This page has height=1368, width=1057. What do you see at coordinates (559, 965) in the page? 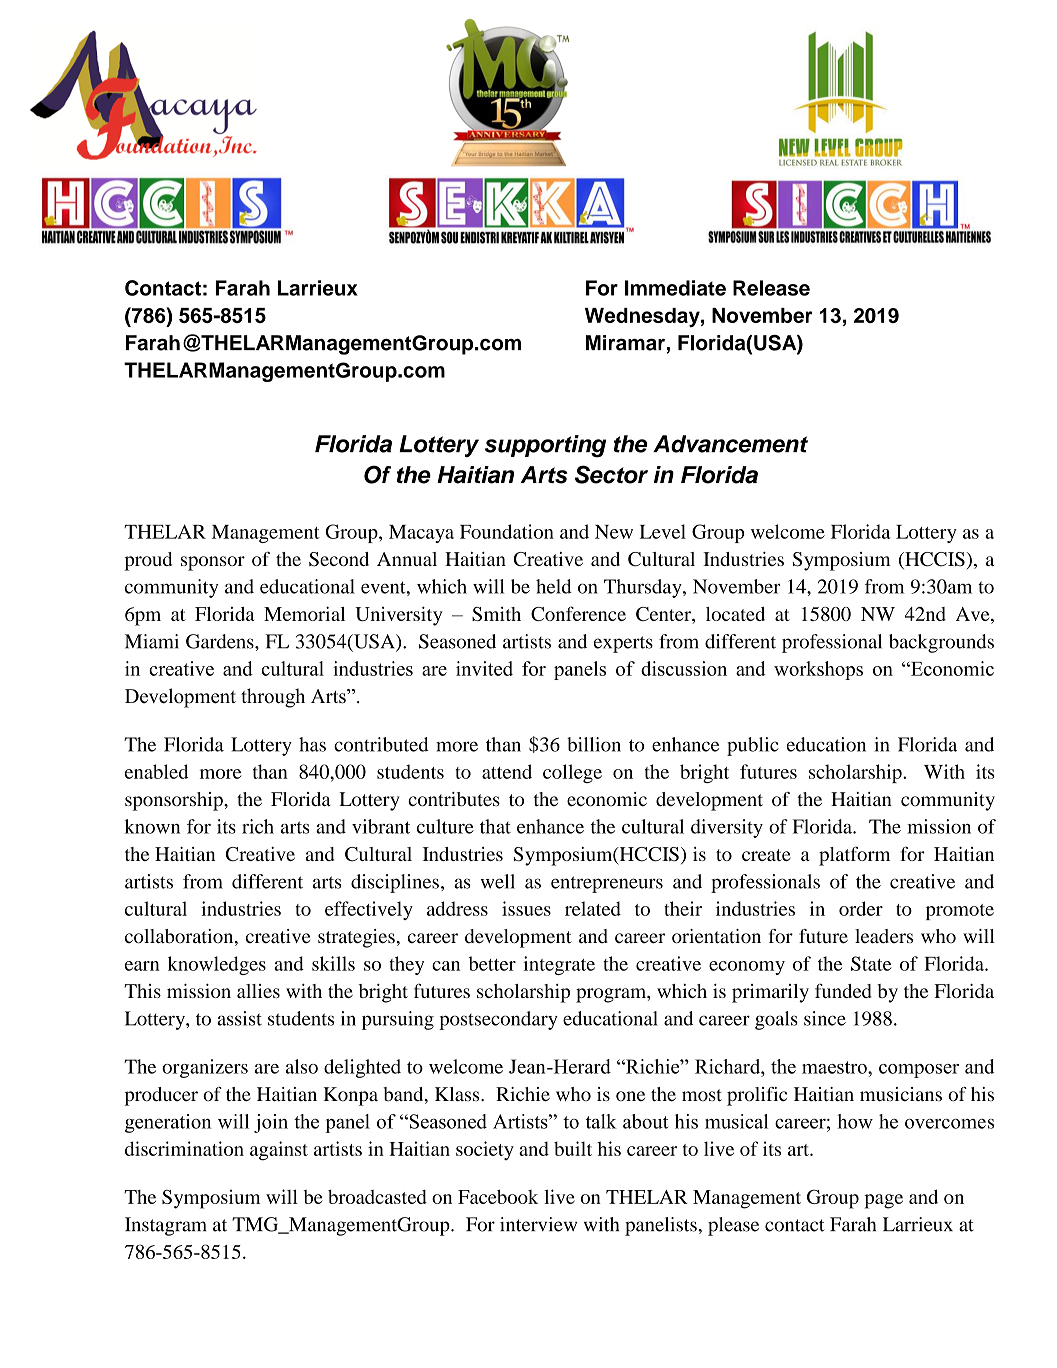
I see `integrate` at bounding box center [559, 965].
